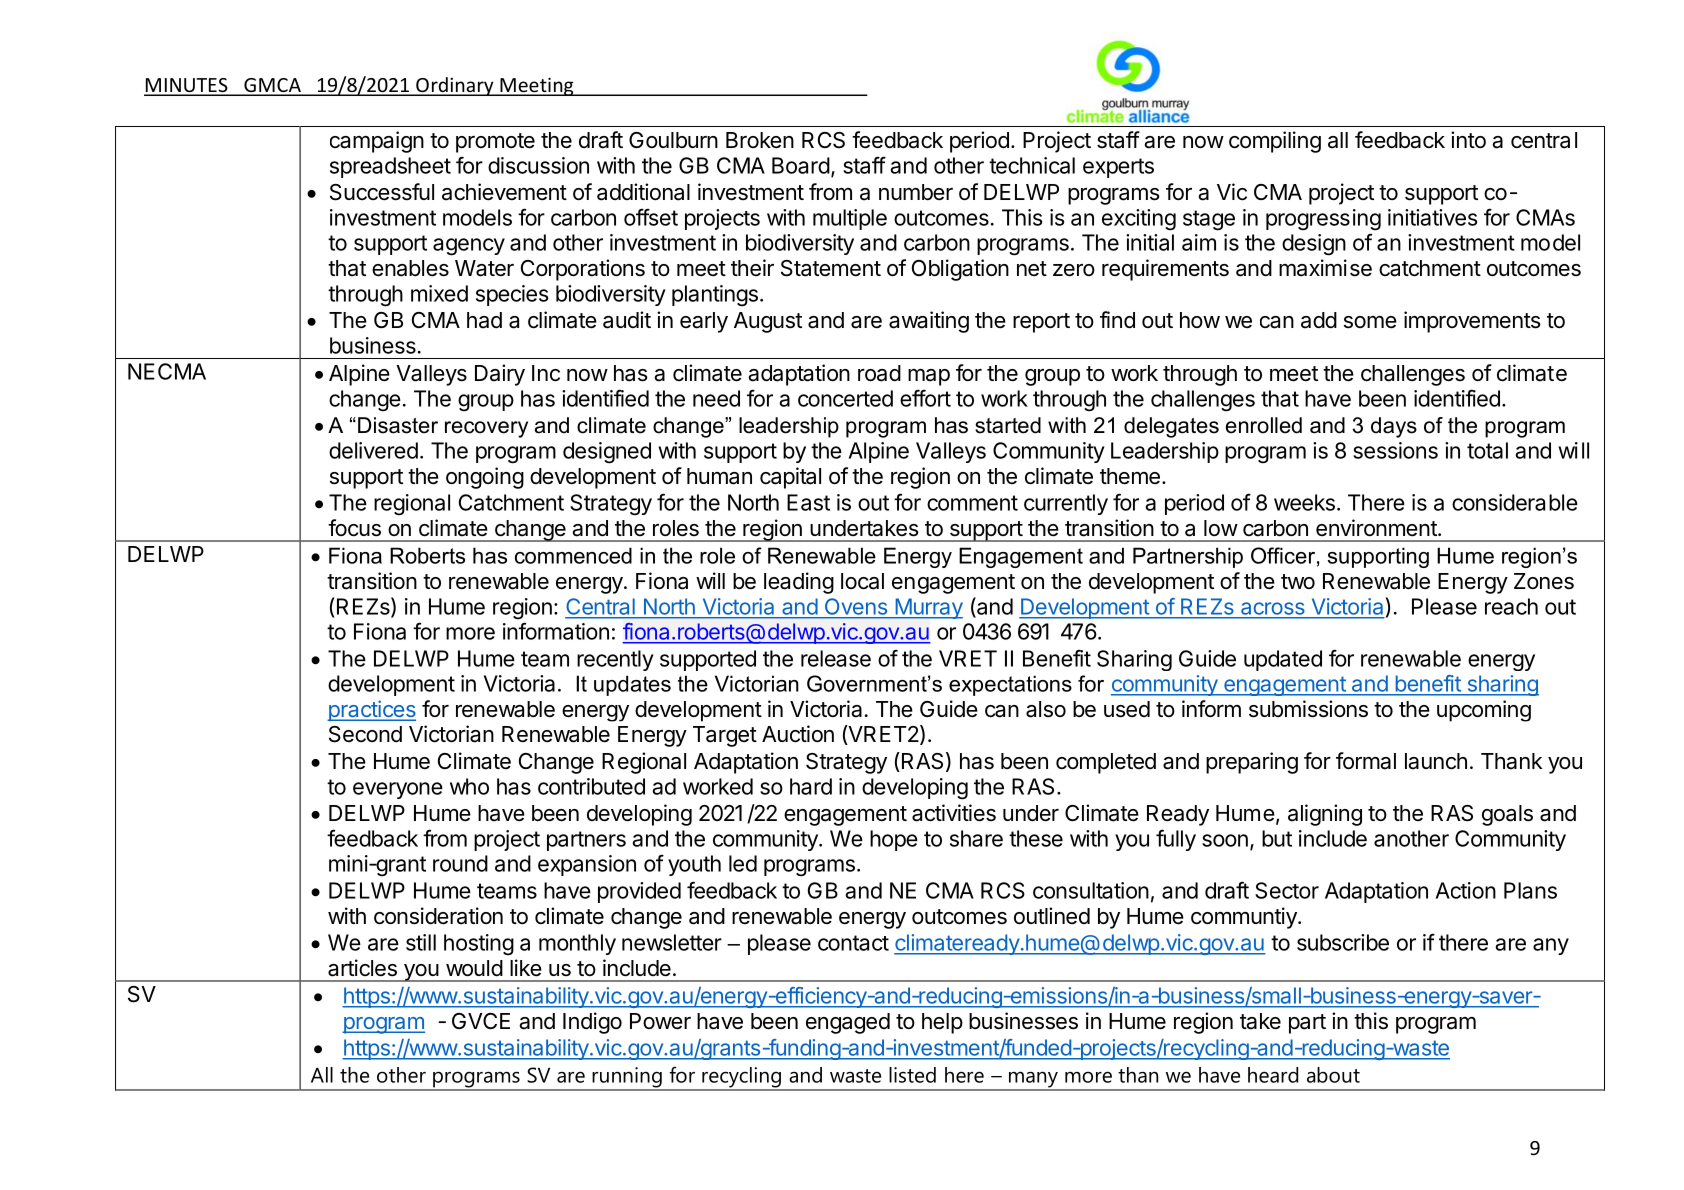 This page has width=1684, height=1190. Describe the element at coordinates (848, 1023) in the page. I see `engaged` at that location.
